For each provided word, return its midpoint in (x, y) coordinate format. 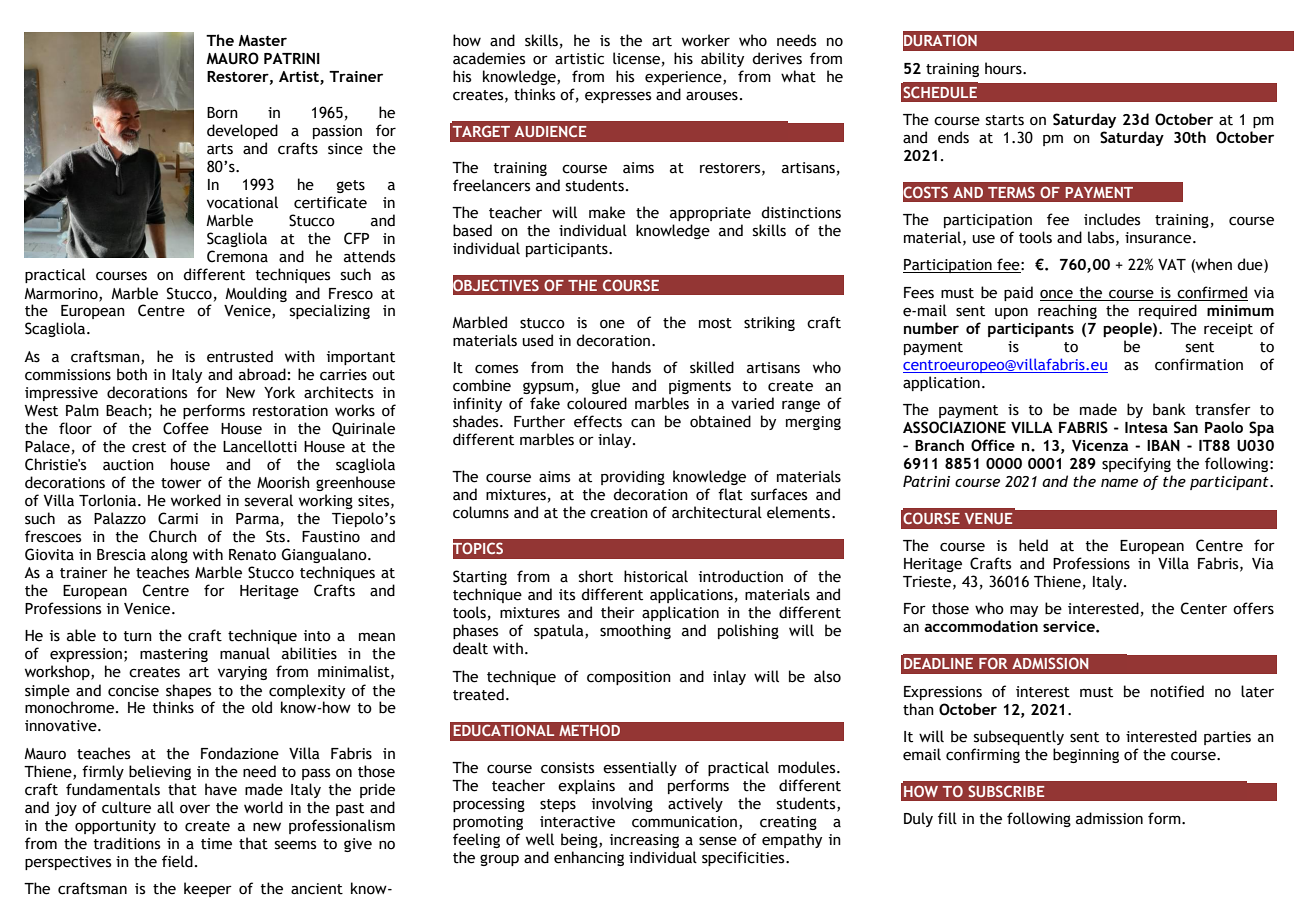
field (177, 861)
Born (222, 113)
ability (722, 59)
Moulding (256, 294)
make (607, 212)
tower (181, 483)
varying (242, 673)
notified (1177, 691)
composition (629, 678)
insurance (1158, 238)
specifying (1136, 464)
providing (633, 477)
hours (1004, 68)
